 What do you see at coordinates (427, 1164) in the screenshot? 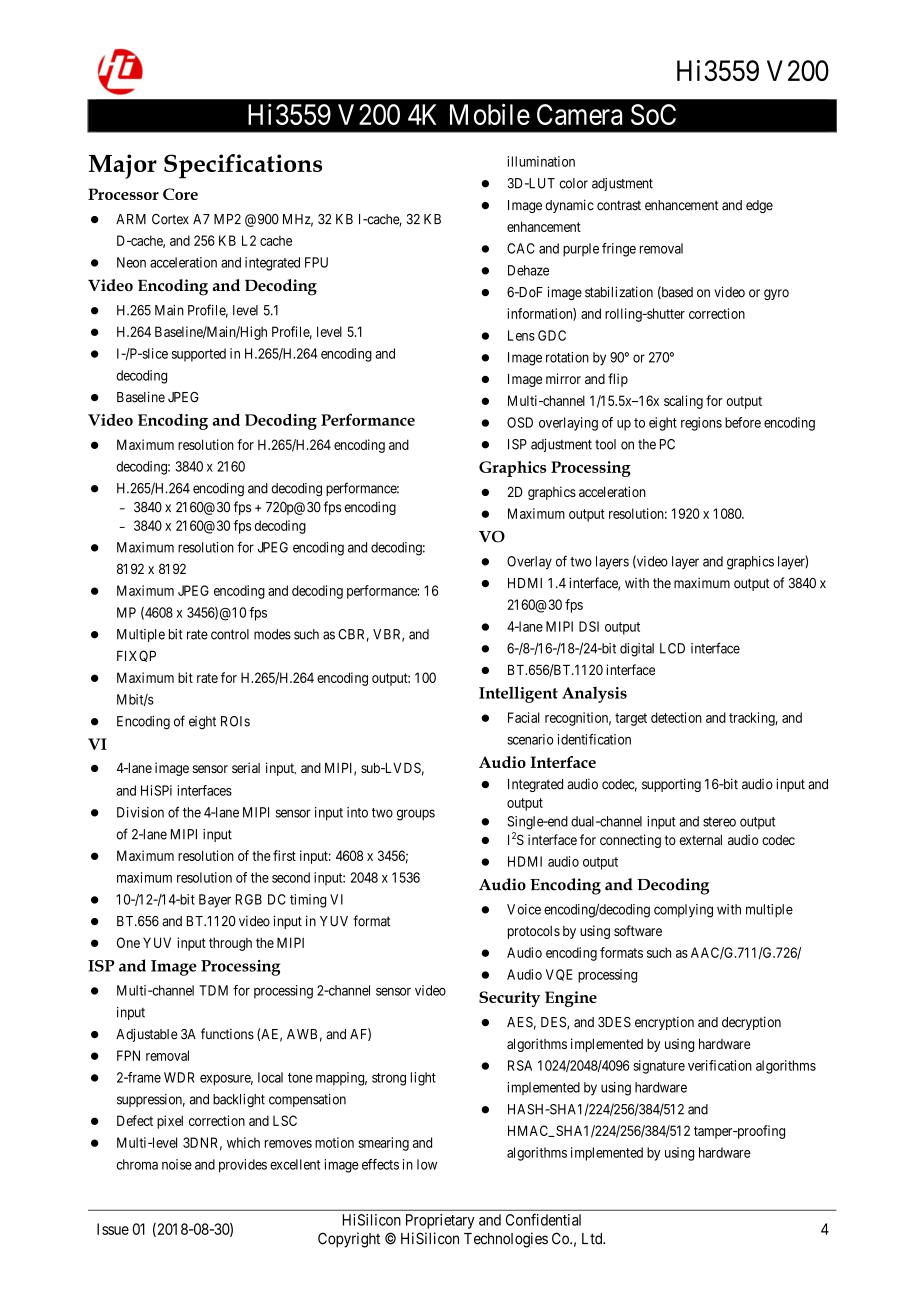
I see `low` at bounding box center [427, 1164].
